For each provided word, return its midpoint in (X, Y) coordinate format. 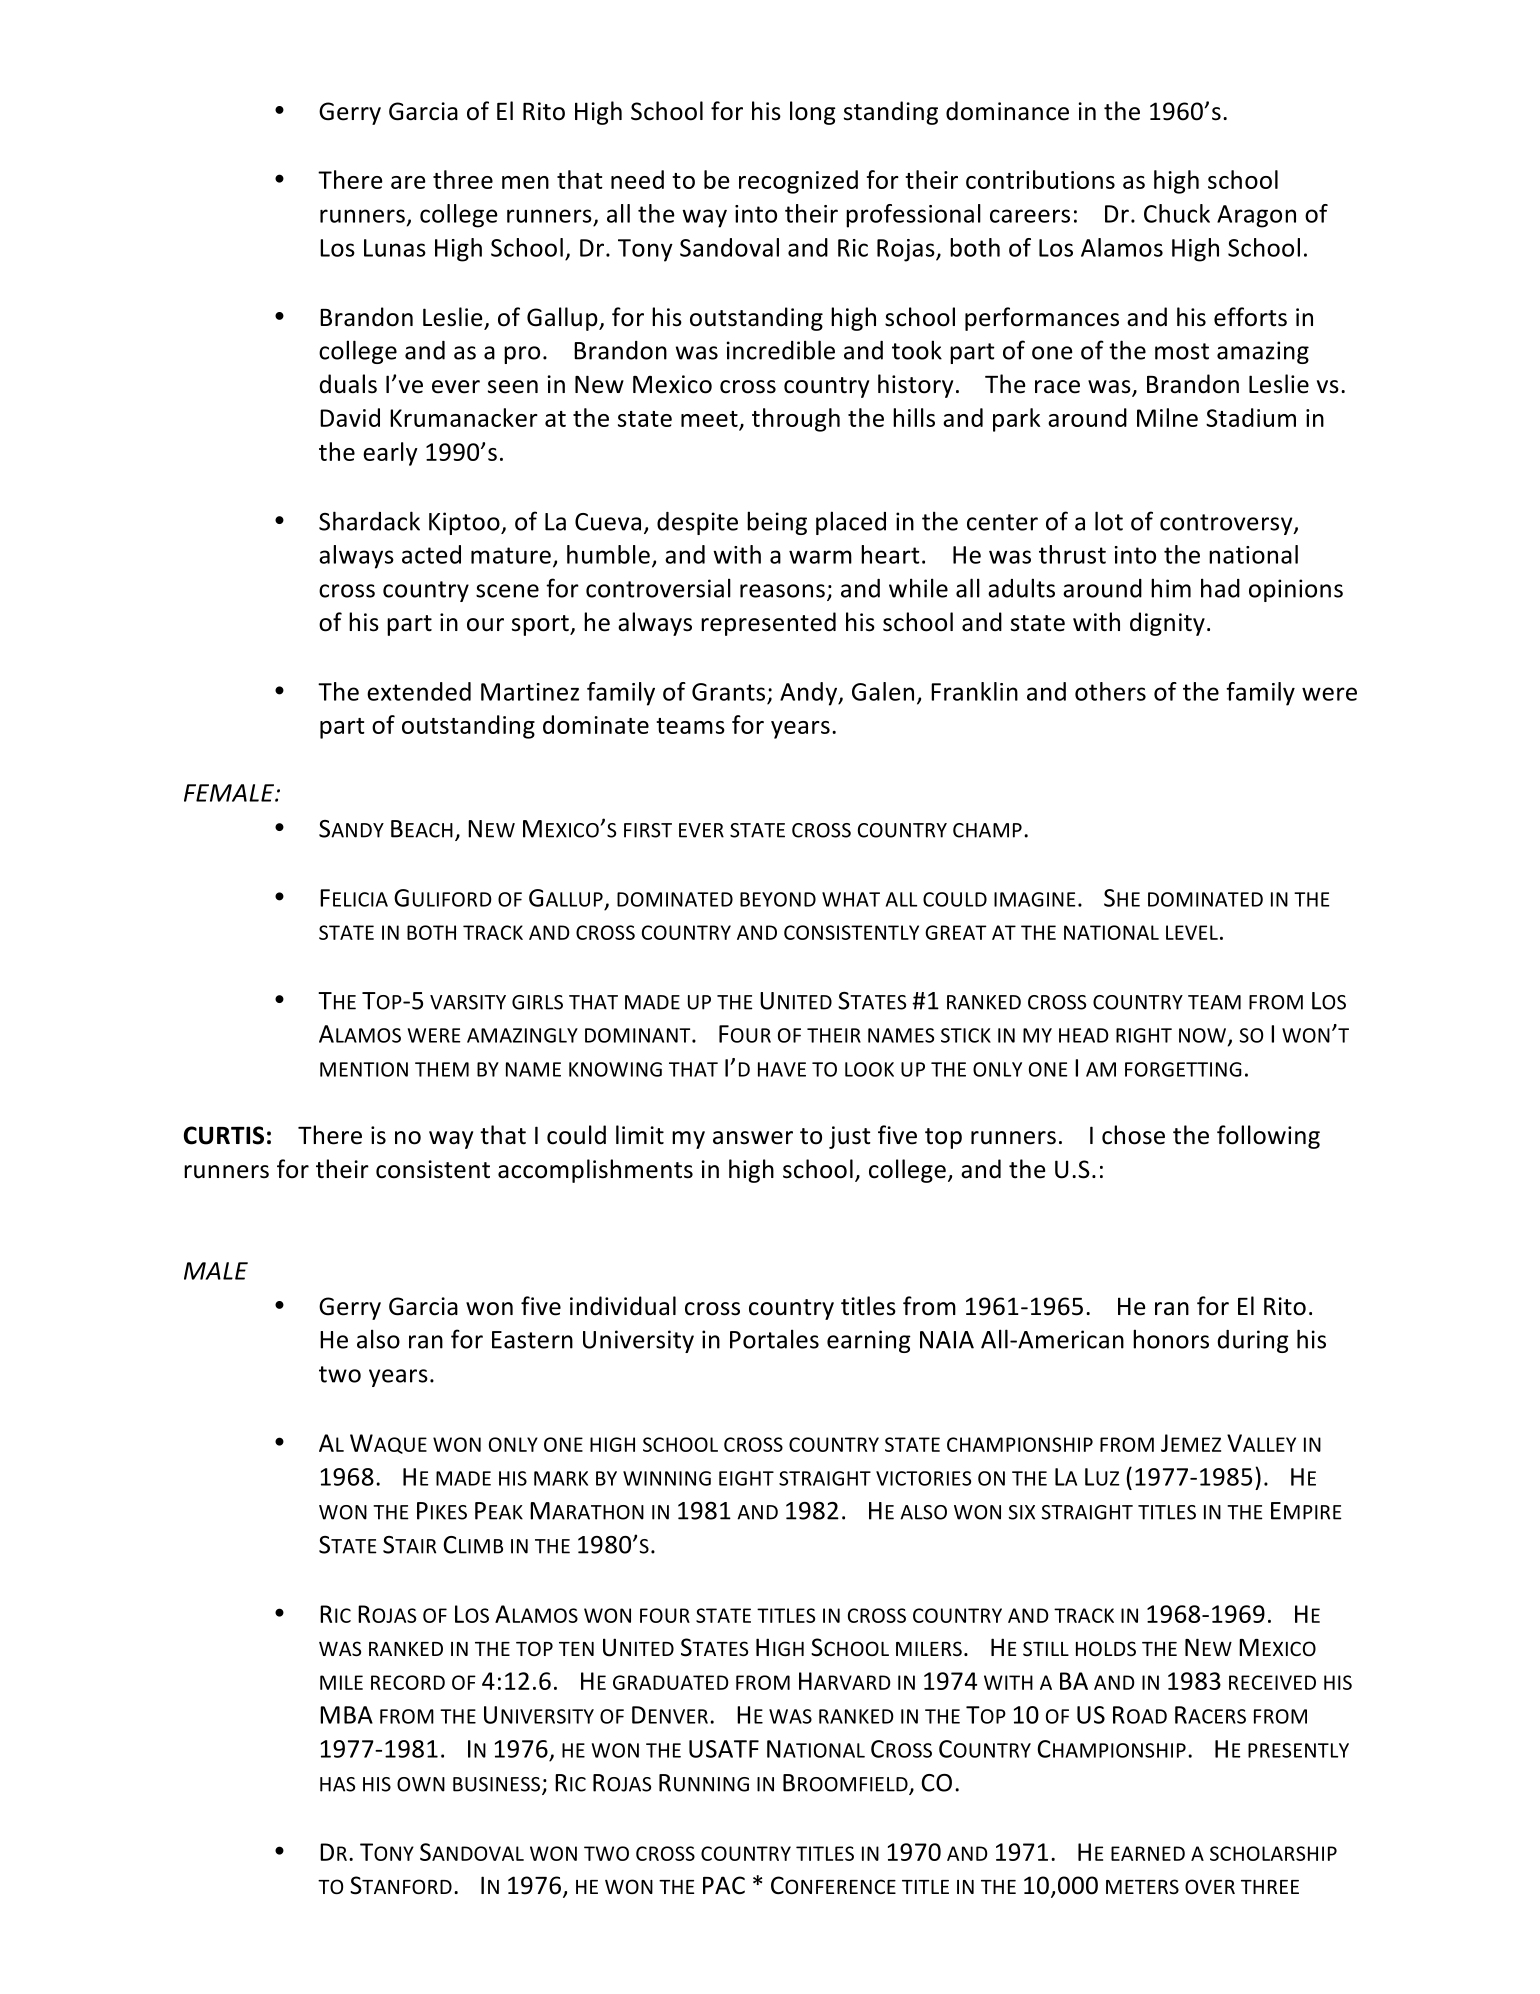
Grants (728, 692)
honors (1171, 1339)
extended (419, 691)
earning (869, 1341)
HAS (337, 1784)
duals (348, 384)
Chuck (1177, 213)
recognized (798, 182)
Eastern (532, 1340)
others (1110, 691)
